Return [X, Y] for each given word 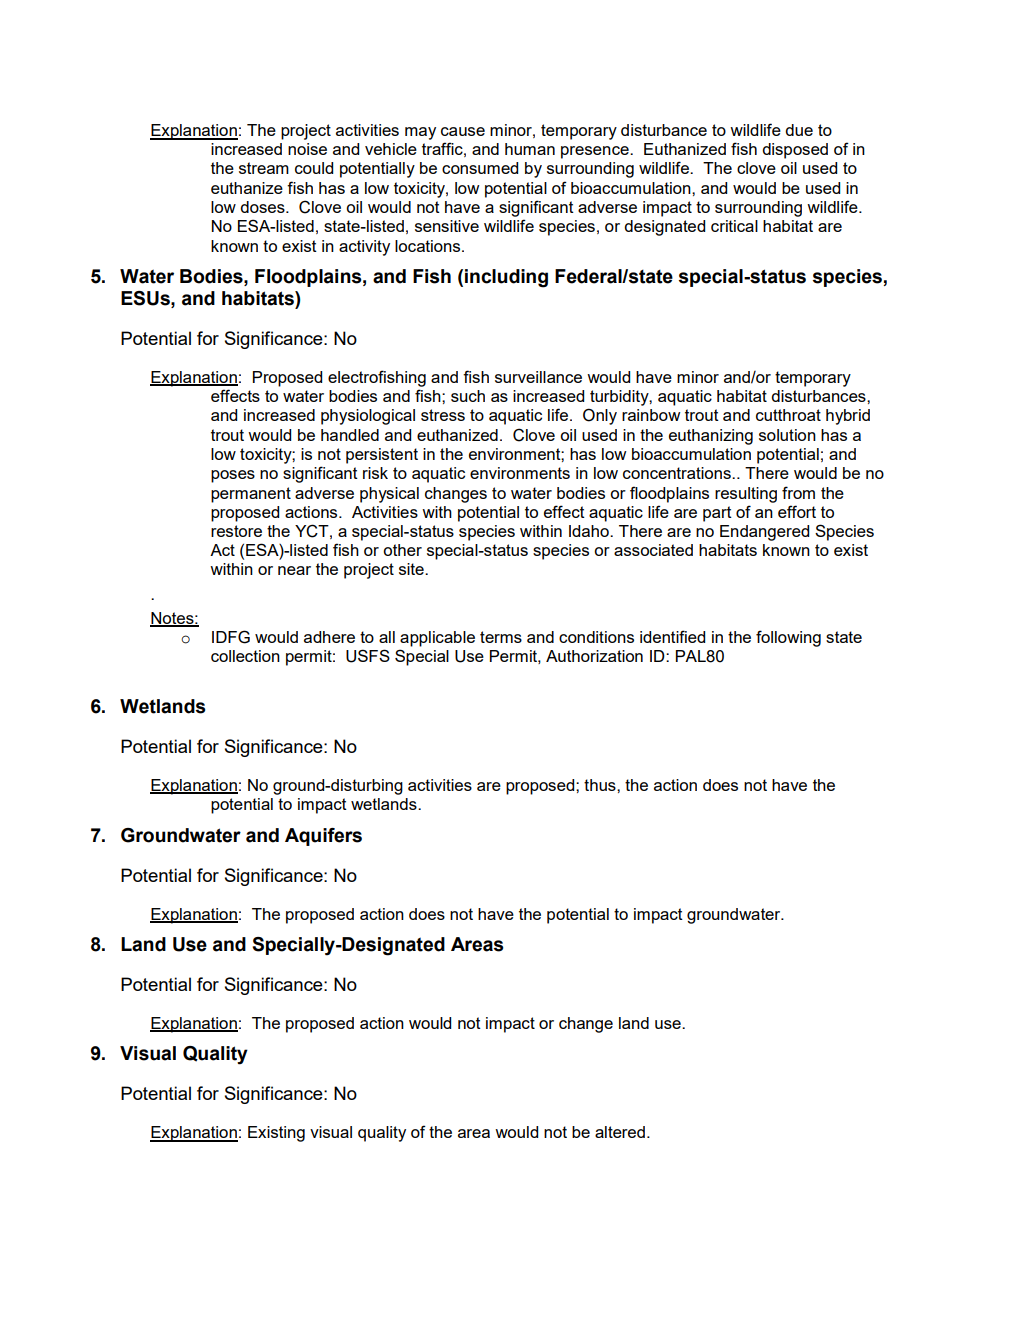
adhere [329, 637]
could [314, 168]
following [788, 638]
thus [601, 785]
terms [501, 637]
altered [620, 1132]
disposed [795, 151]
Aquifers [323, 837]
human [530, 149]
